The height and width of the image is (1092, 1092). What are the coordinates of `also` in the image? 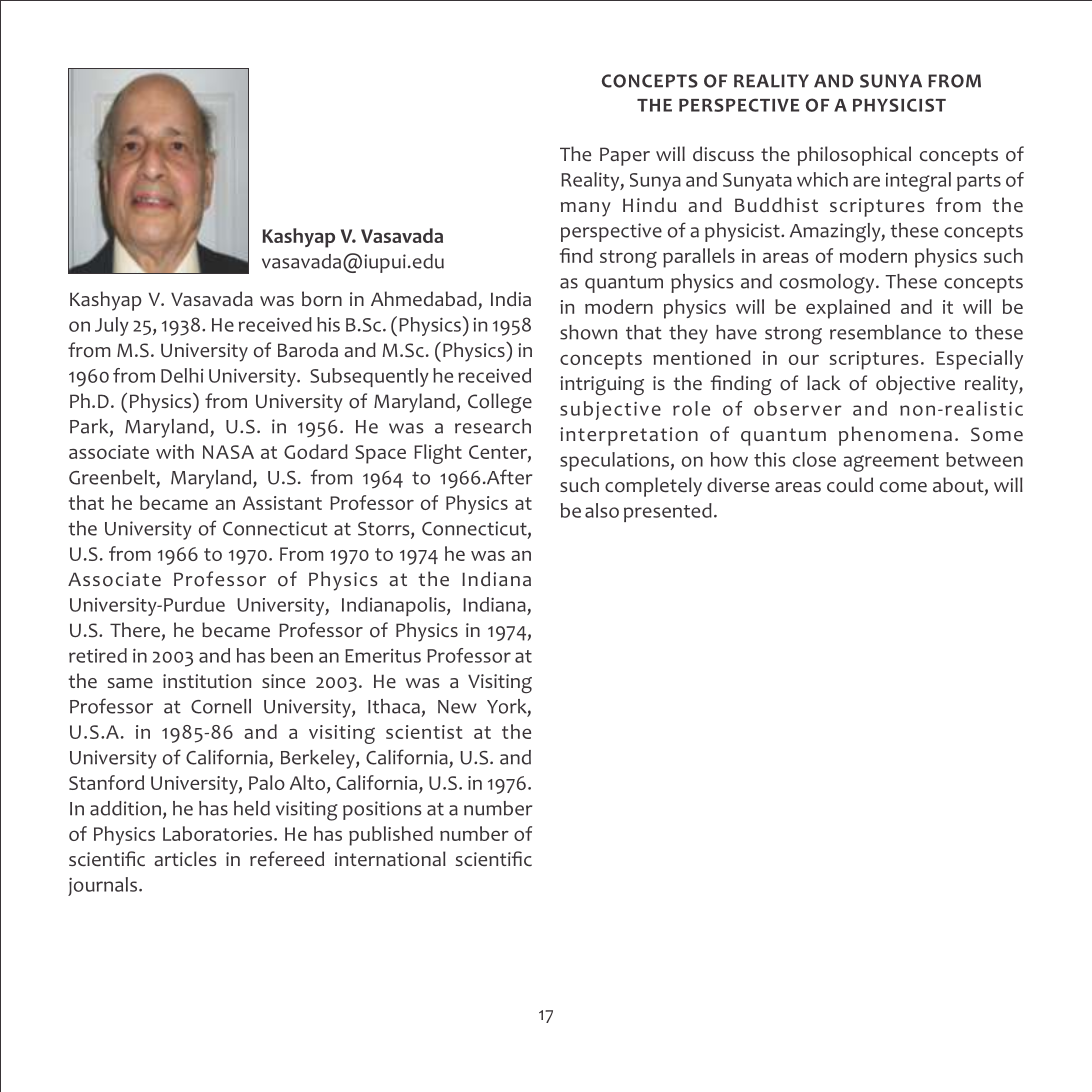 It's located at (602, 510).
